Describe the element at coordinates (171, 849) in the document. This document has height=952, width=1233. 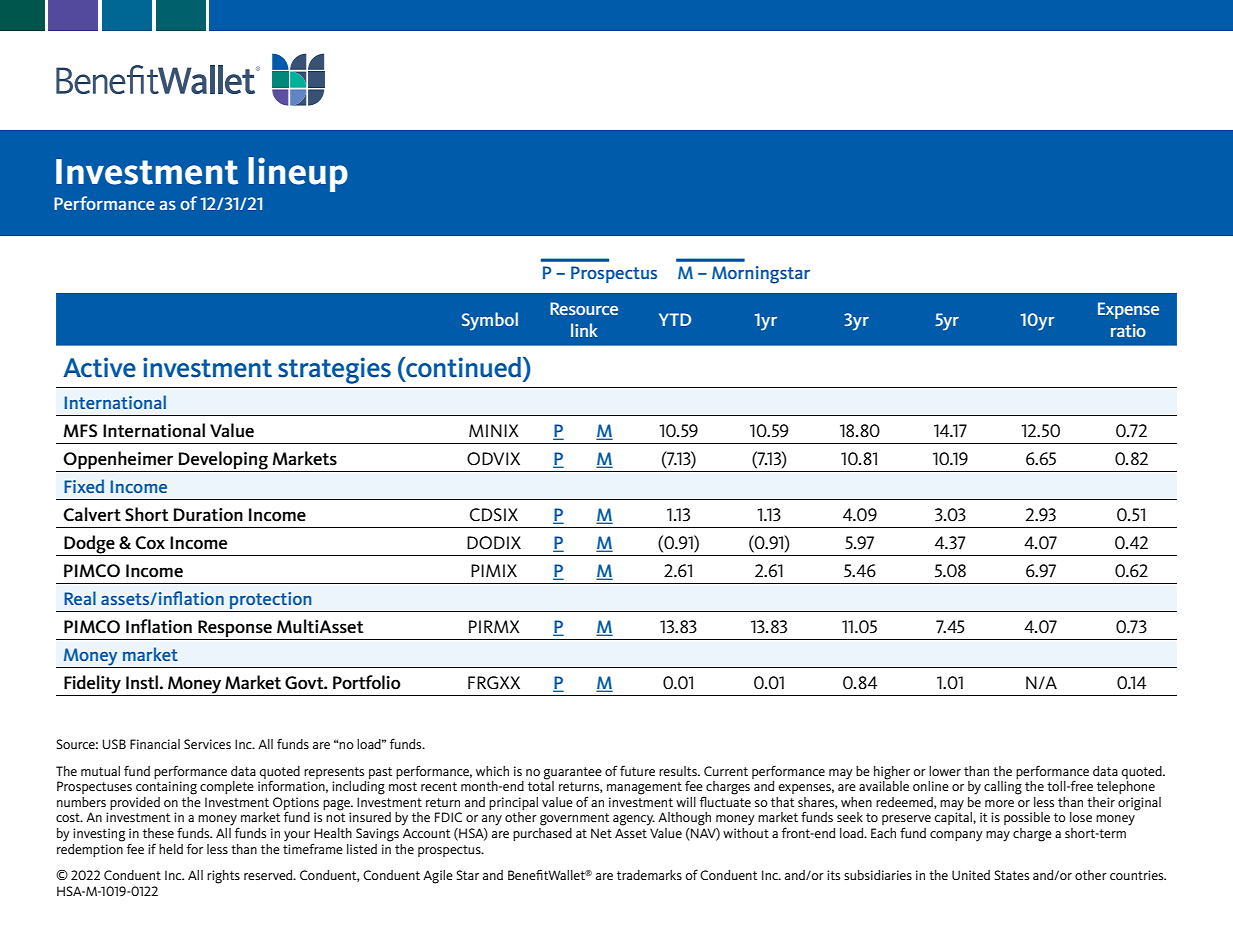
I see `held` at that location.
